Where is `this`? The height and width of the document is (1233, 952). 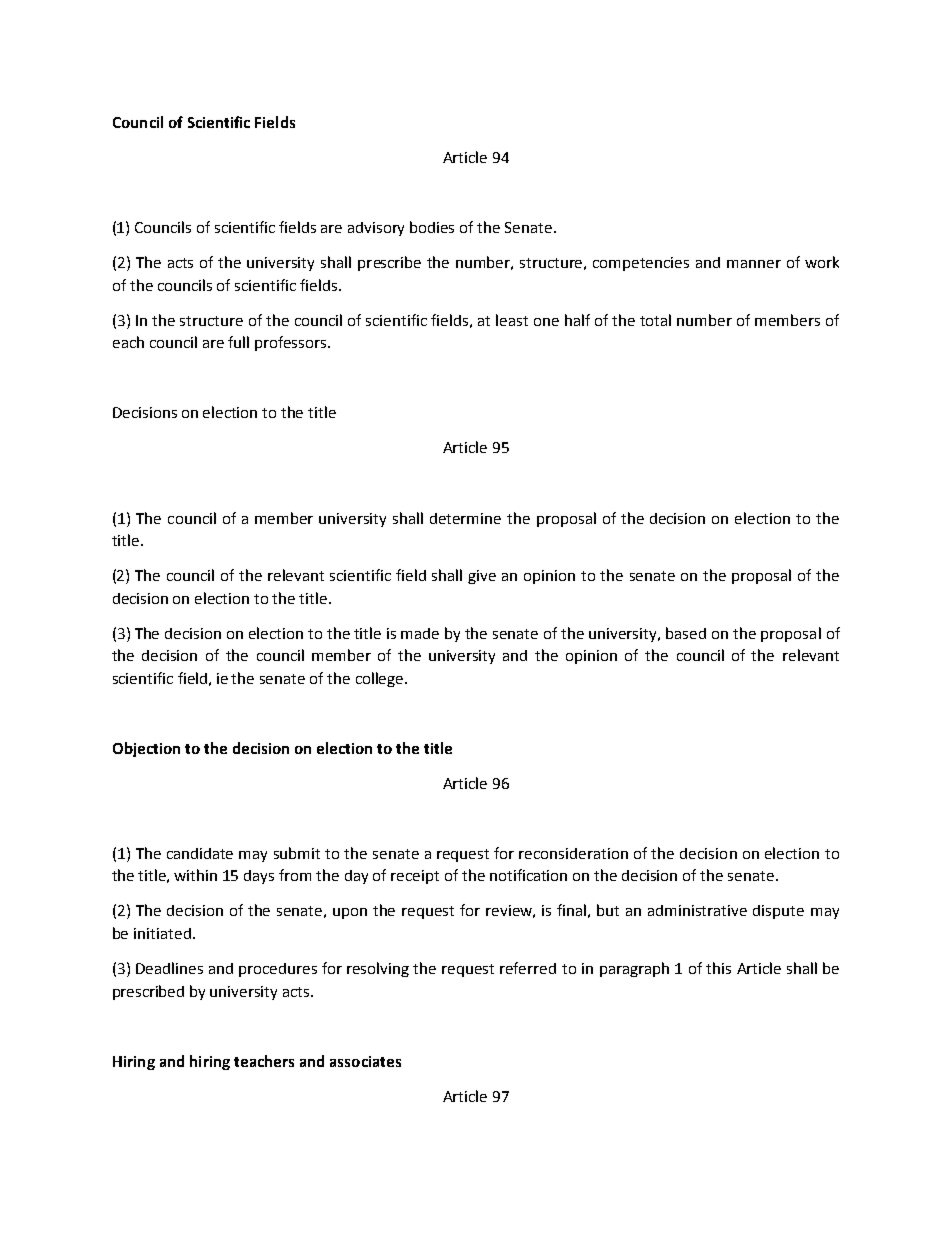 this is located at coordinates (718, 968).
